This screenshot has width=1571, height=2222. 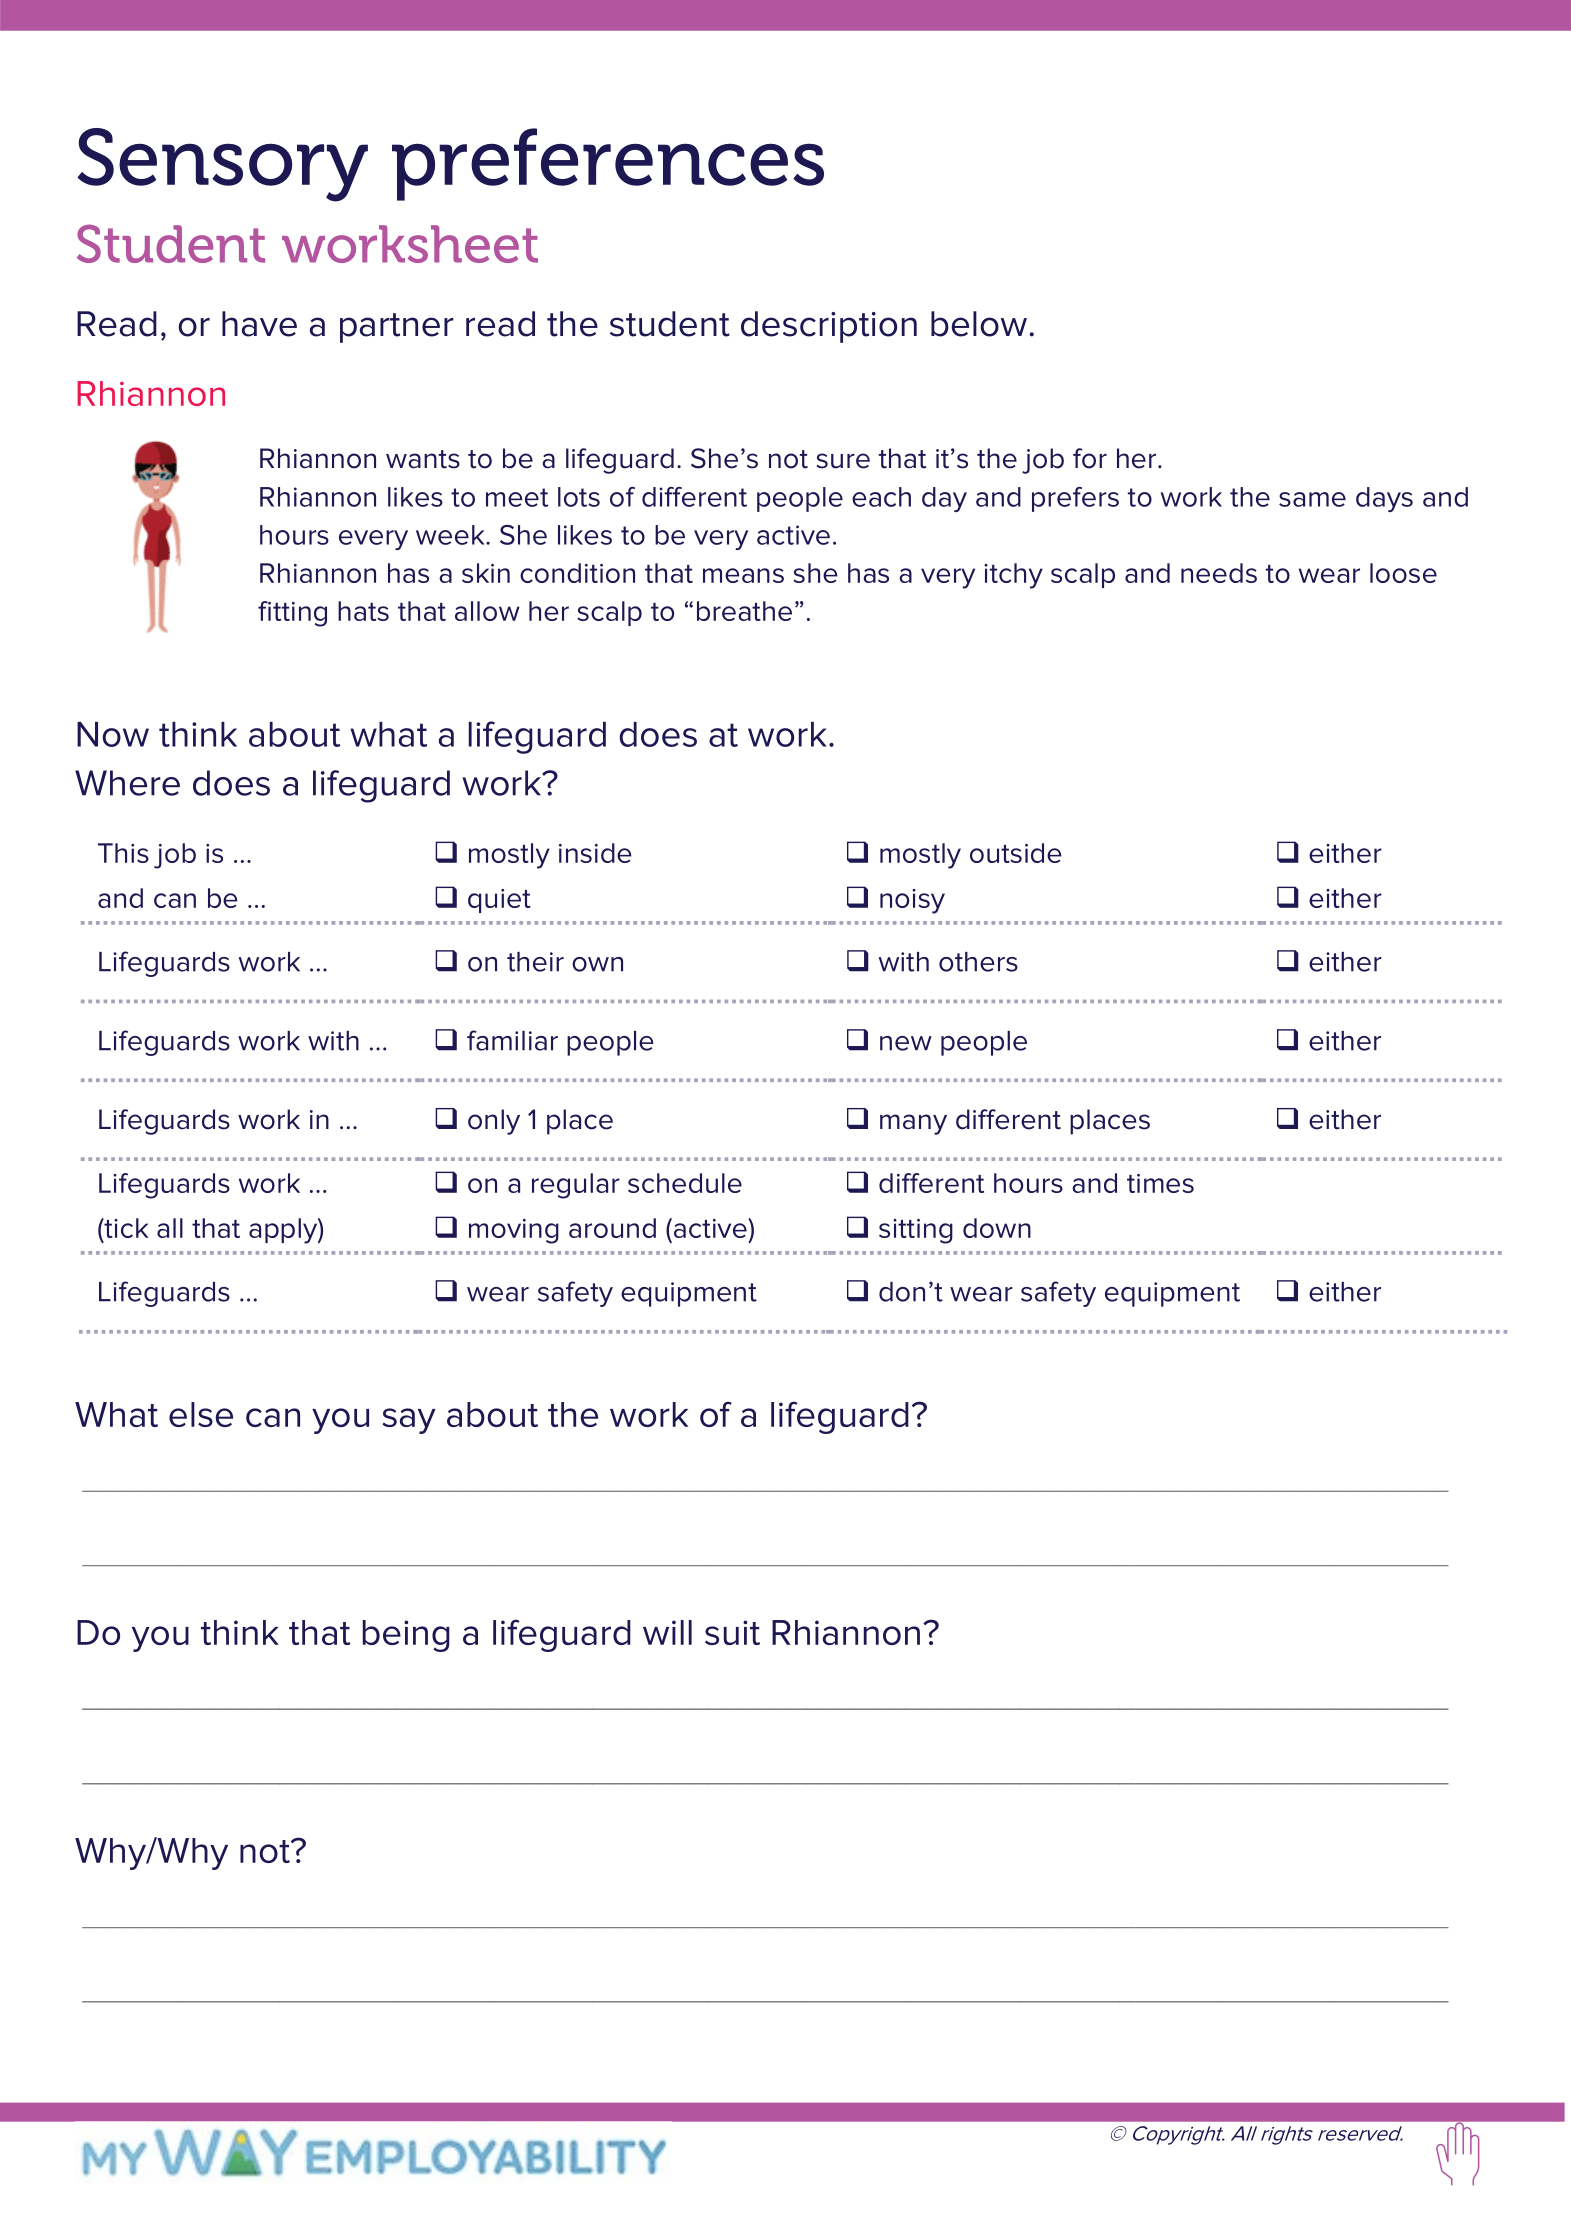 What do you see at coordinates (222, 165) in the screenshot?
I see `Sensory` at bounding box center [222, 165].
